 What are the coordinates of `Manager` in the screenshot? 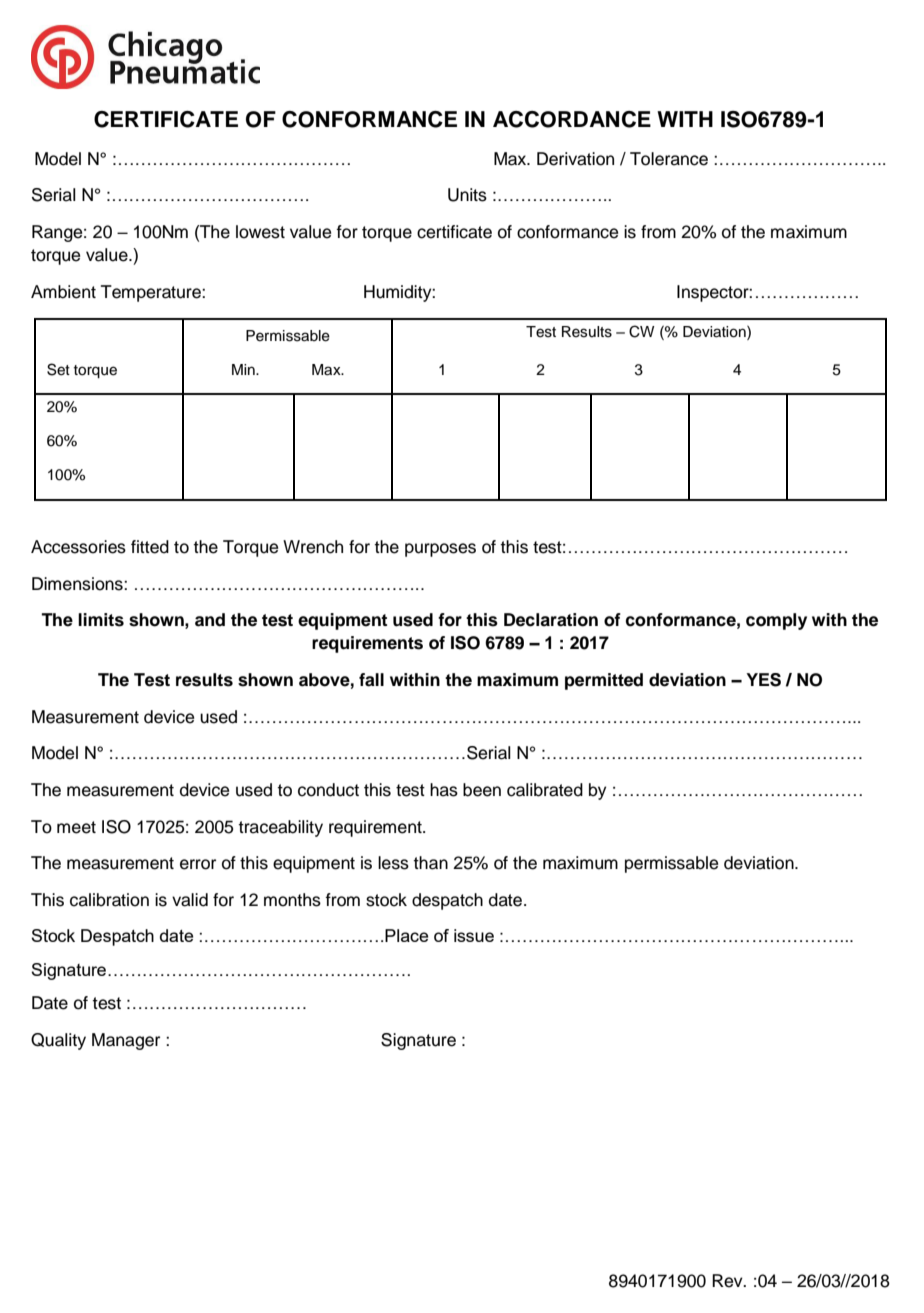 It's located at (126, 1041).
